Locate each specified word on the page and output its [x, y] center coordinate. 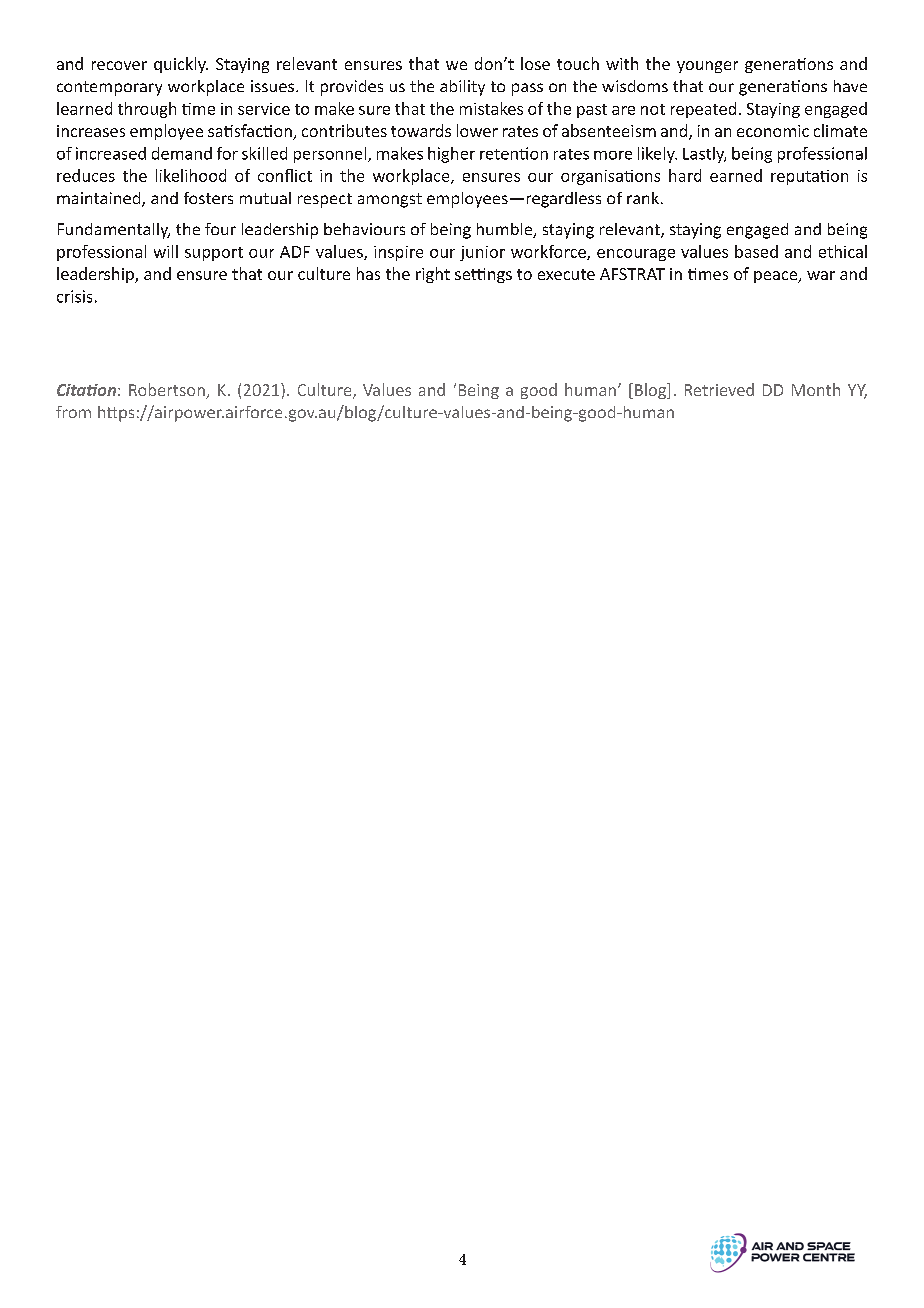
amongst [390, 200]
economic [773, 131]
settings [483, 275]
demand [182, 153]
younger [707, 67]
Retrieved [719, 389]
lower [477, 130]
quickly [181, 65]
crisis [74, 296]
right [433, 275]
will [166, 251]
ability [462, 88]
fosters [208, 198]
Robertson [168, 391]
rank [643, 198]
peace [777, 277]
